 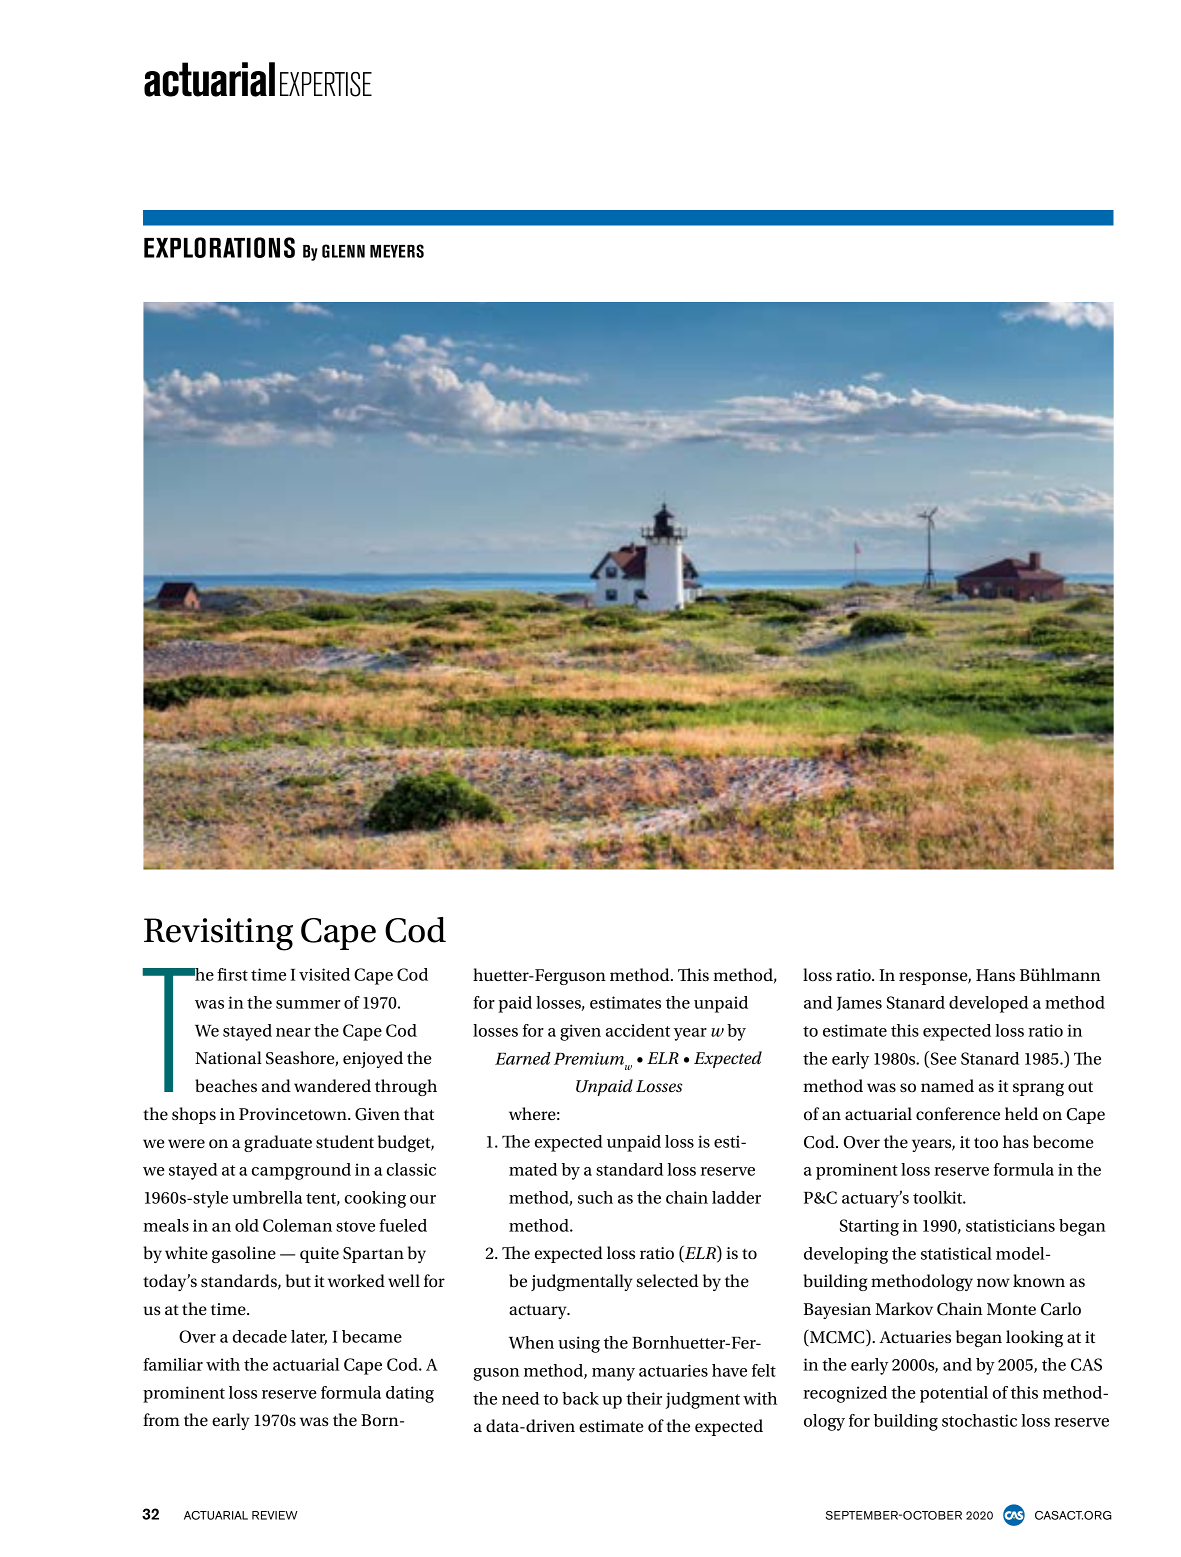 What do you see at coordinates (308, 1004) in the screenshot?
I see `summer` at bounding box center [308, 1004].
